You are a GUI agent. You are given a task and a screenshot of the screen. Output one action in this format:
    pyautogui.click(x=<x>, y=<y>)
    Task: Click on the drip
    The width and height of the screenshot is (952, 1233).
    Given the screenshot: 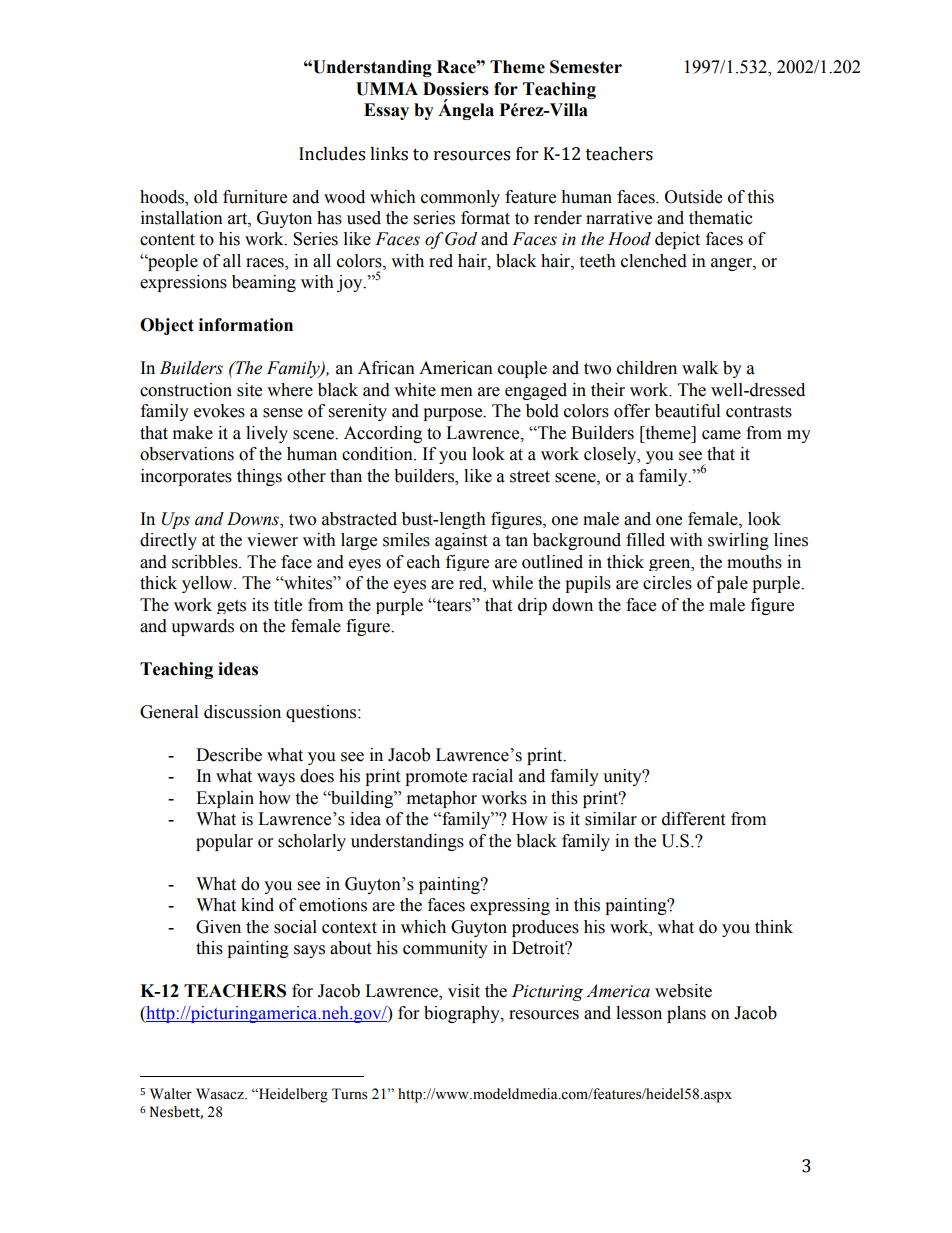 What is the action you would take?
    pyautogui.click(x=532, y=606)
